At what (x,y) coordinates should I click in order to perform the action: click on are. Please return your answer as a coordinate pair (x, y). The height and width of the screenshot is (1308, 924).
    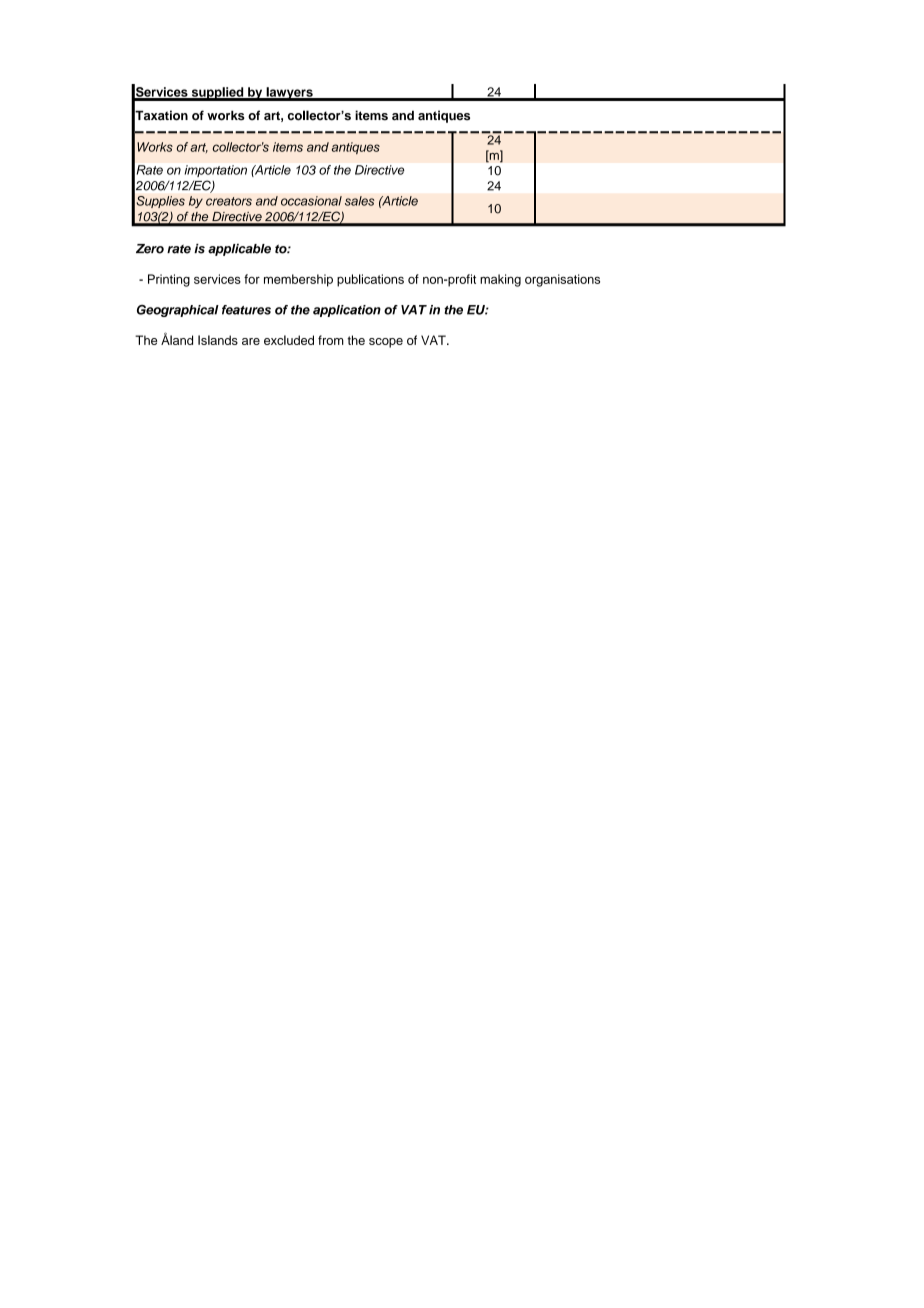
    Looking at the image, I should click on (251, 341).
